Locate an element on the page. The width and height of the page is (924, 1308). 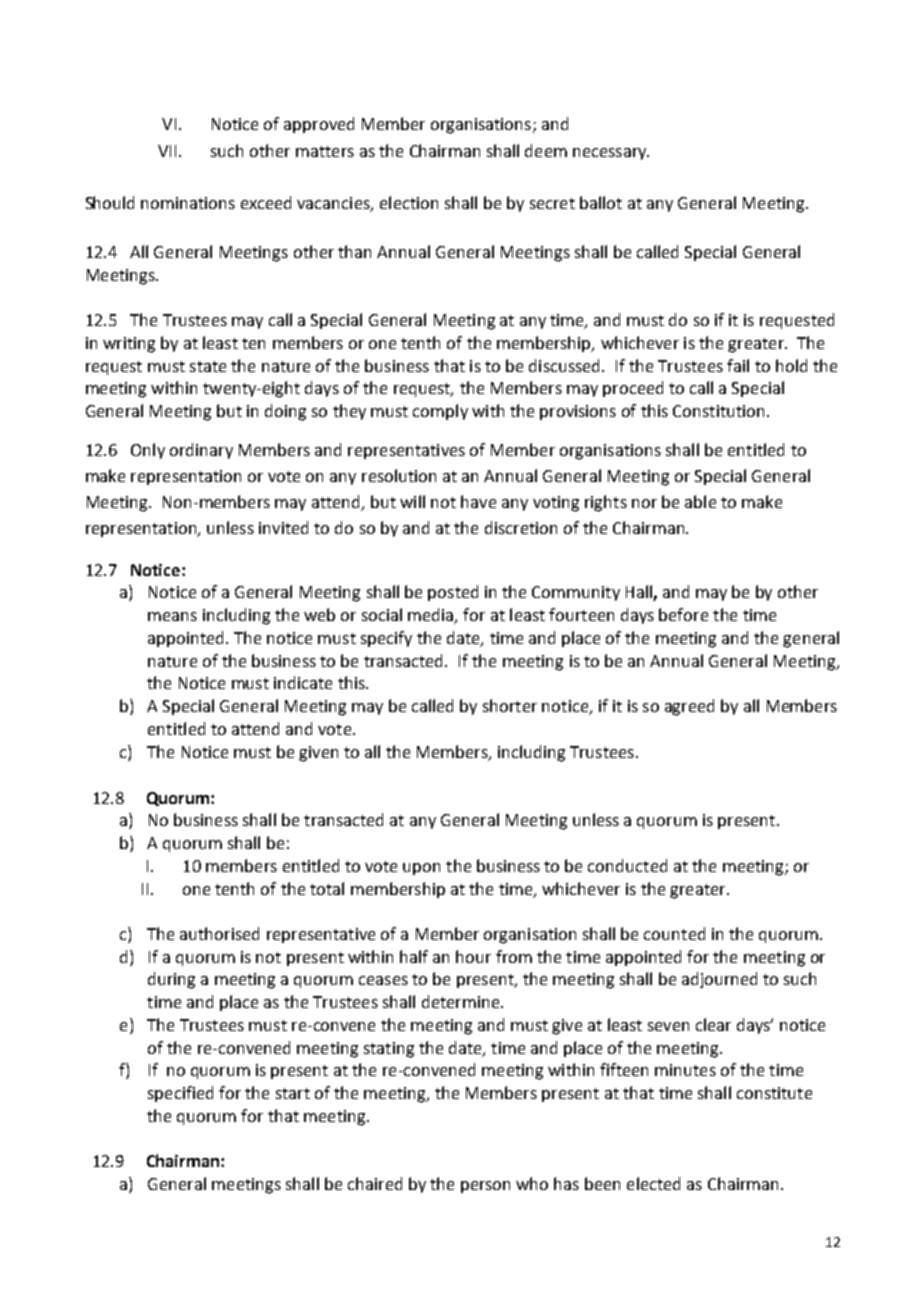
able is located at coordinates (700, 501).
